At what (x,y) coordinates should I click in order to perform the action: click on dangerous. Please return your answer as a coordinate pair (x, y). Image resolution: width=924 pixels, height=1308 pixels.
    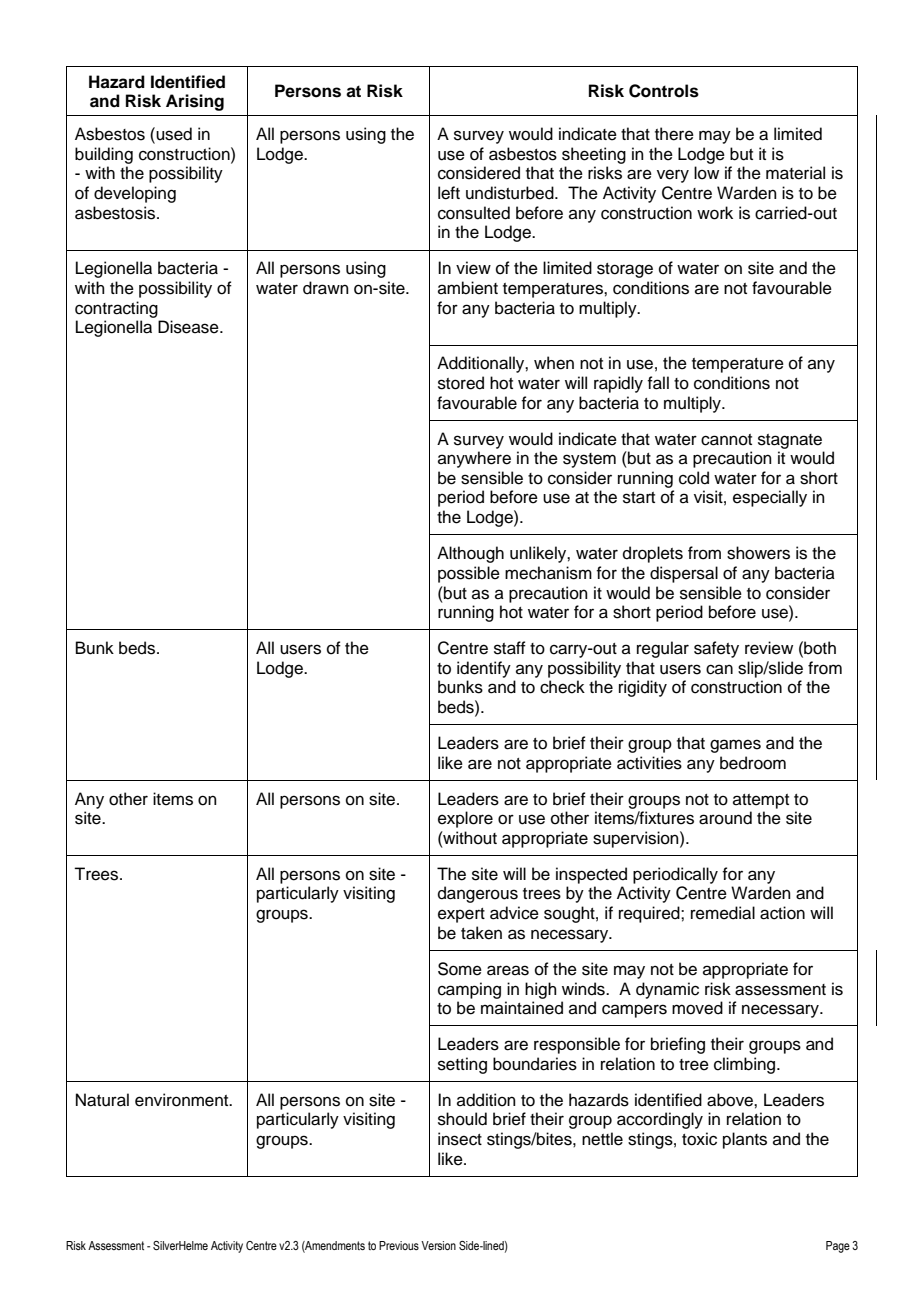
    Looking at the image, I should click on (478, 894).
